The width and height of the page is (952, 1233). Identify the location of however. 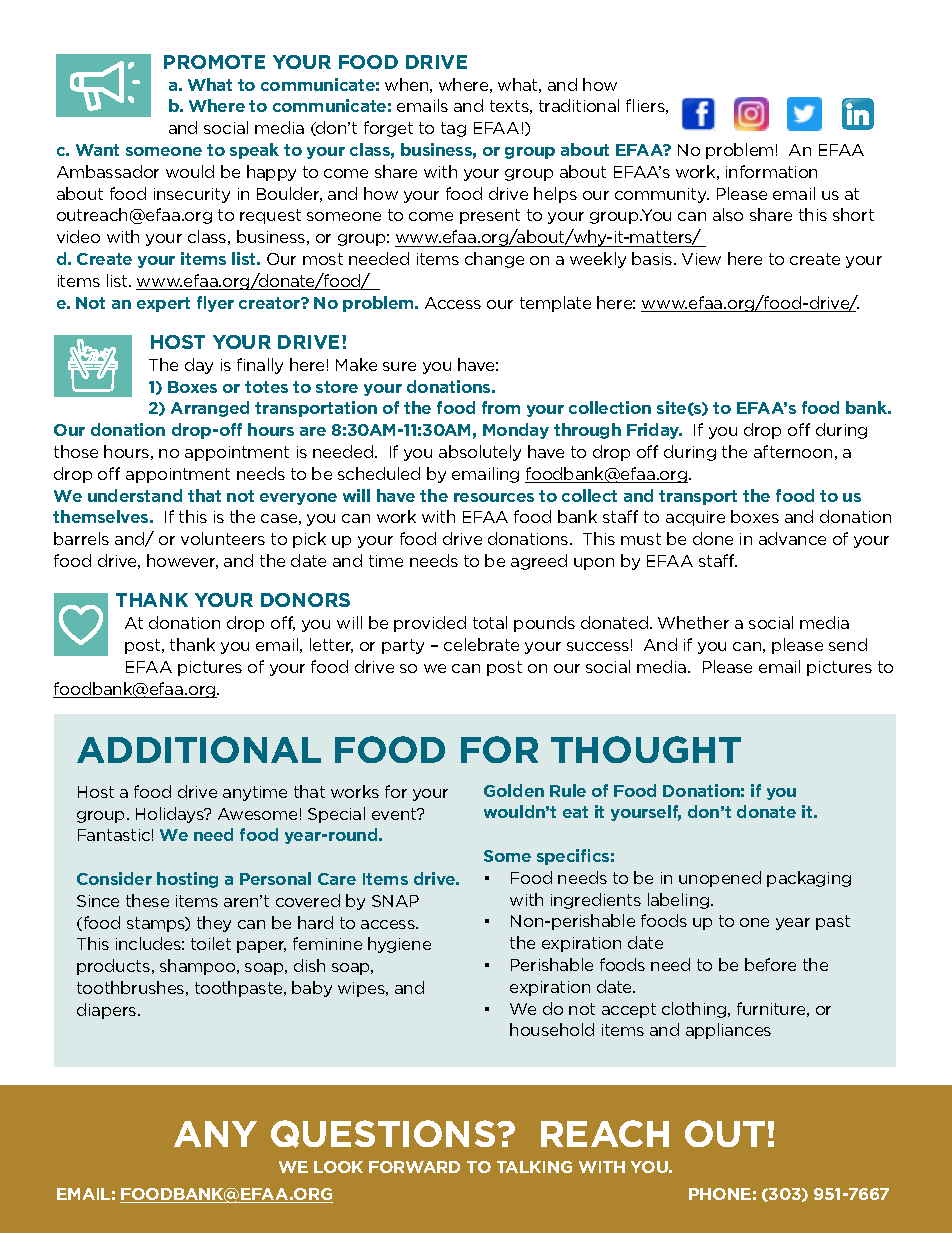
(182, 561).
